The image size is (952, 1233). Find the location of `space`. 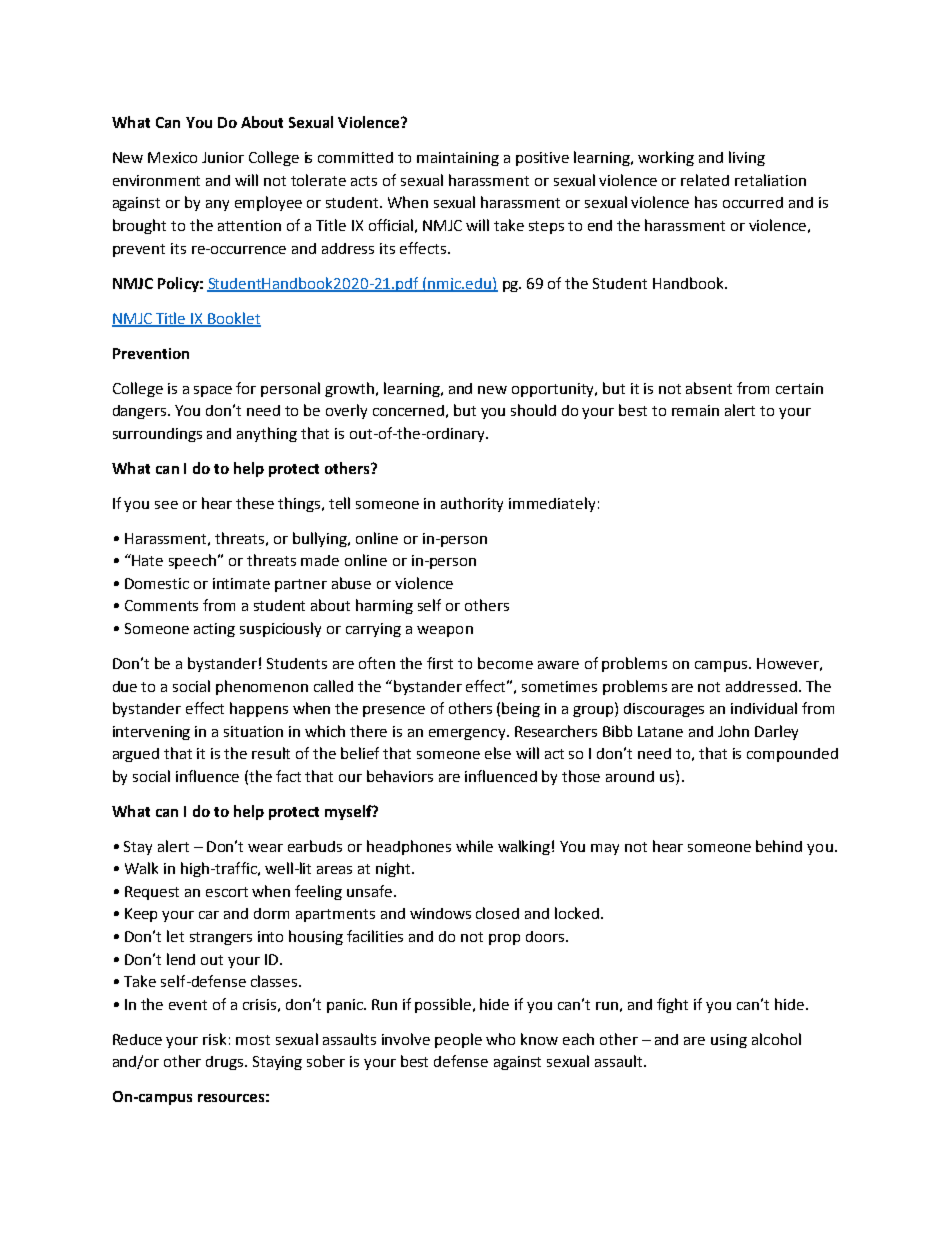

space is located at coordinates (213, 391).
